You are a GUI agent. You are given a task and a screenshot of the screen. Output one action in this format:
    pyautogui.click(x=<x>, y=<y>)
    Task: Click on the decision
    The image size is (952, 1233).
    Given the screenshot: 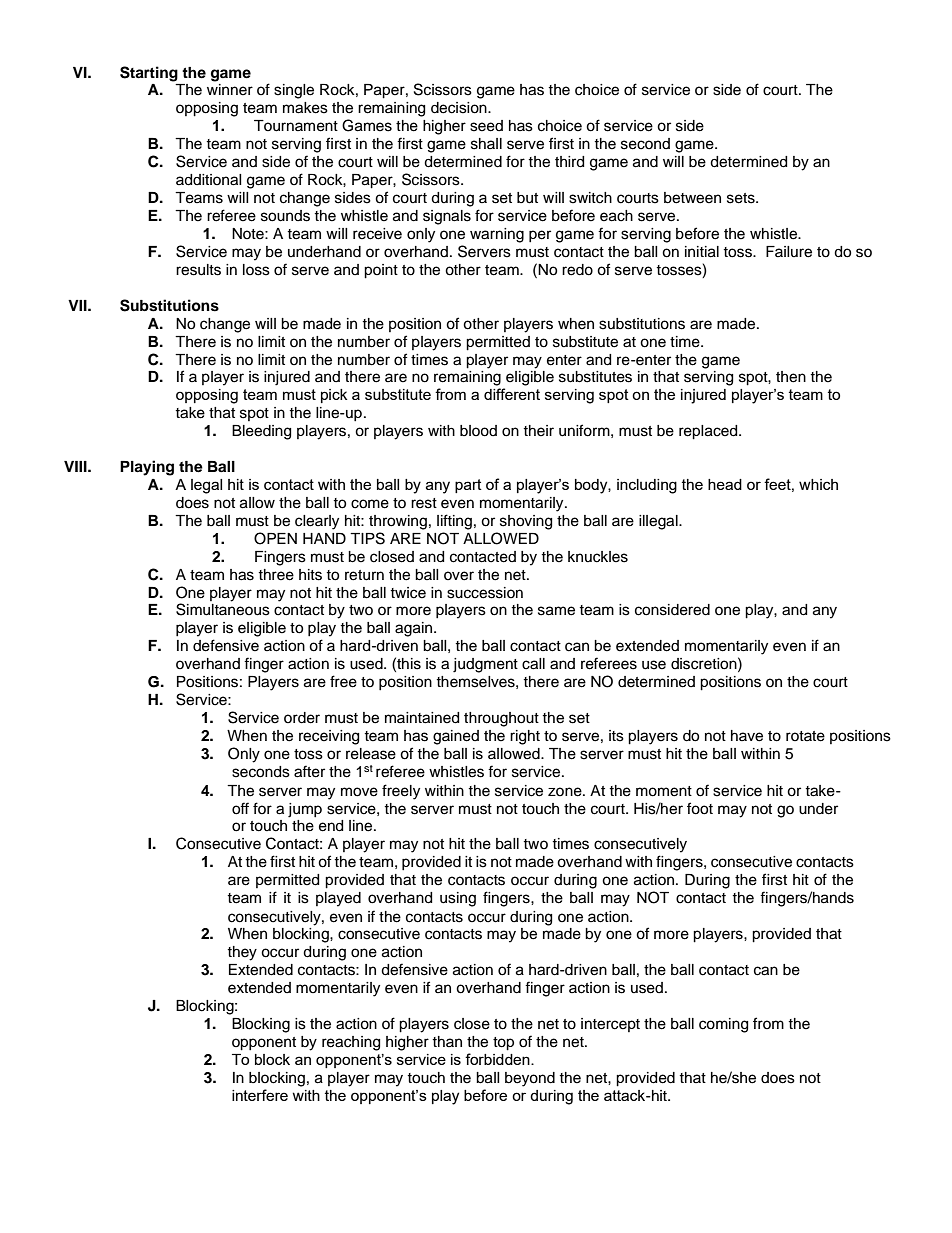 What is the action you would take?
    pyautogui.click(x=460, y=108)
